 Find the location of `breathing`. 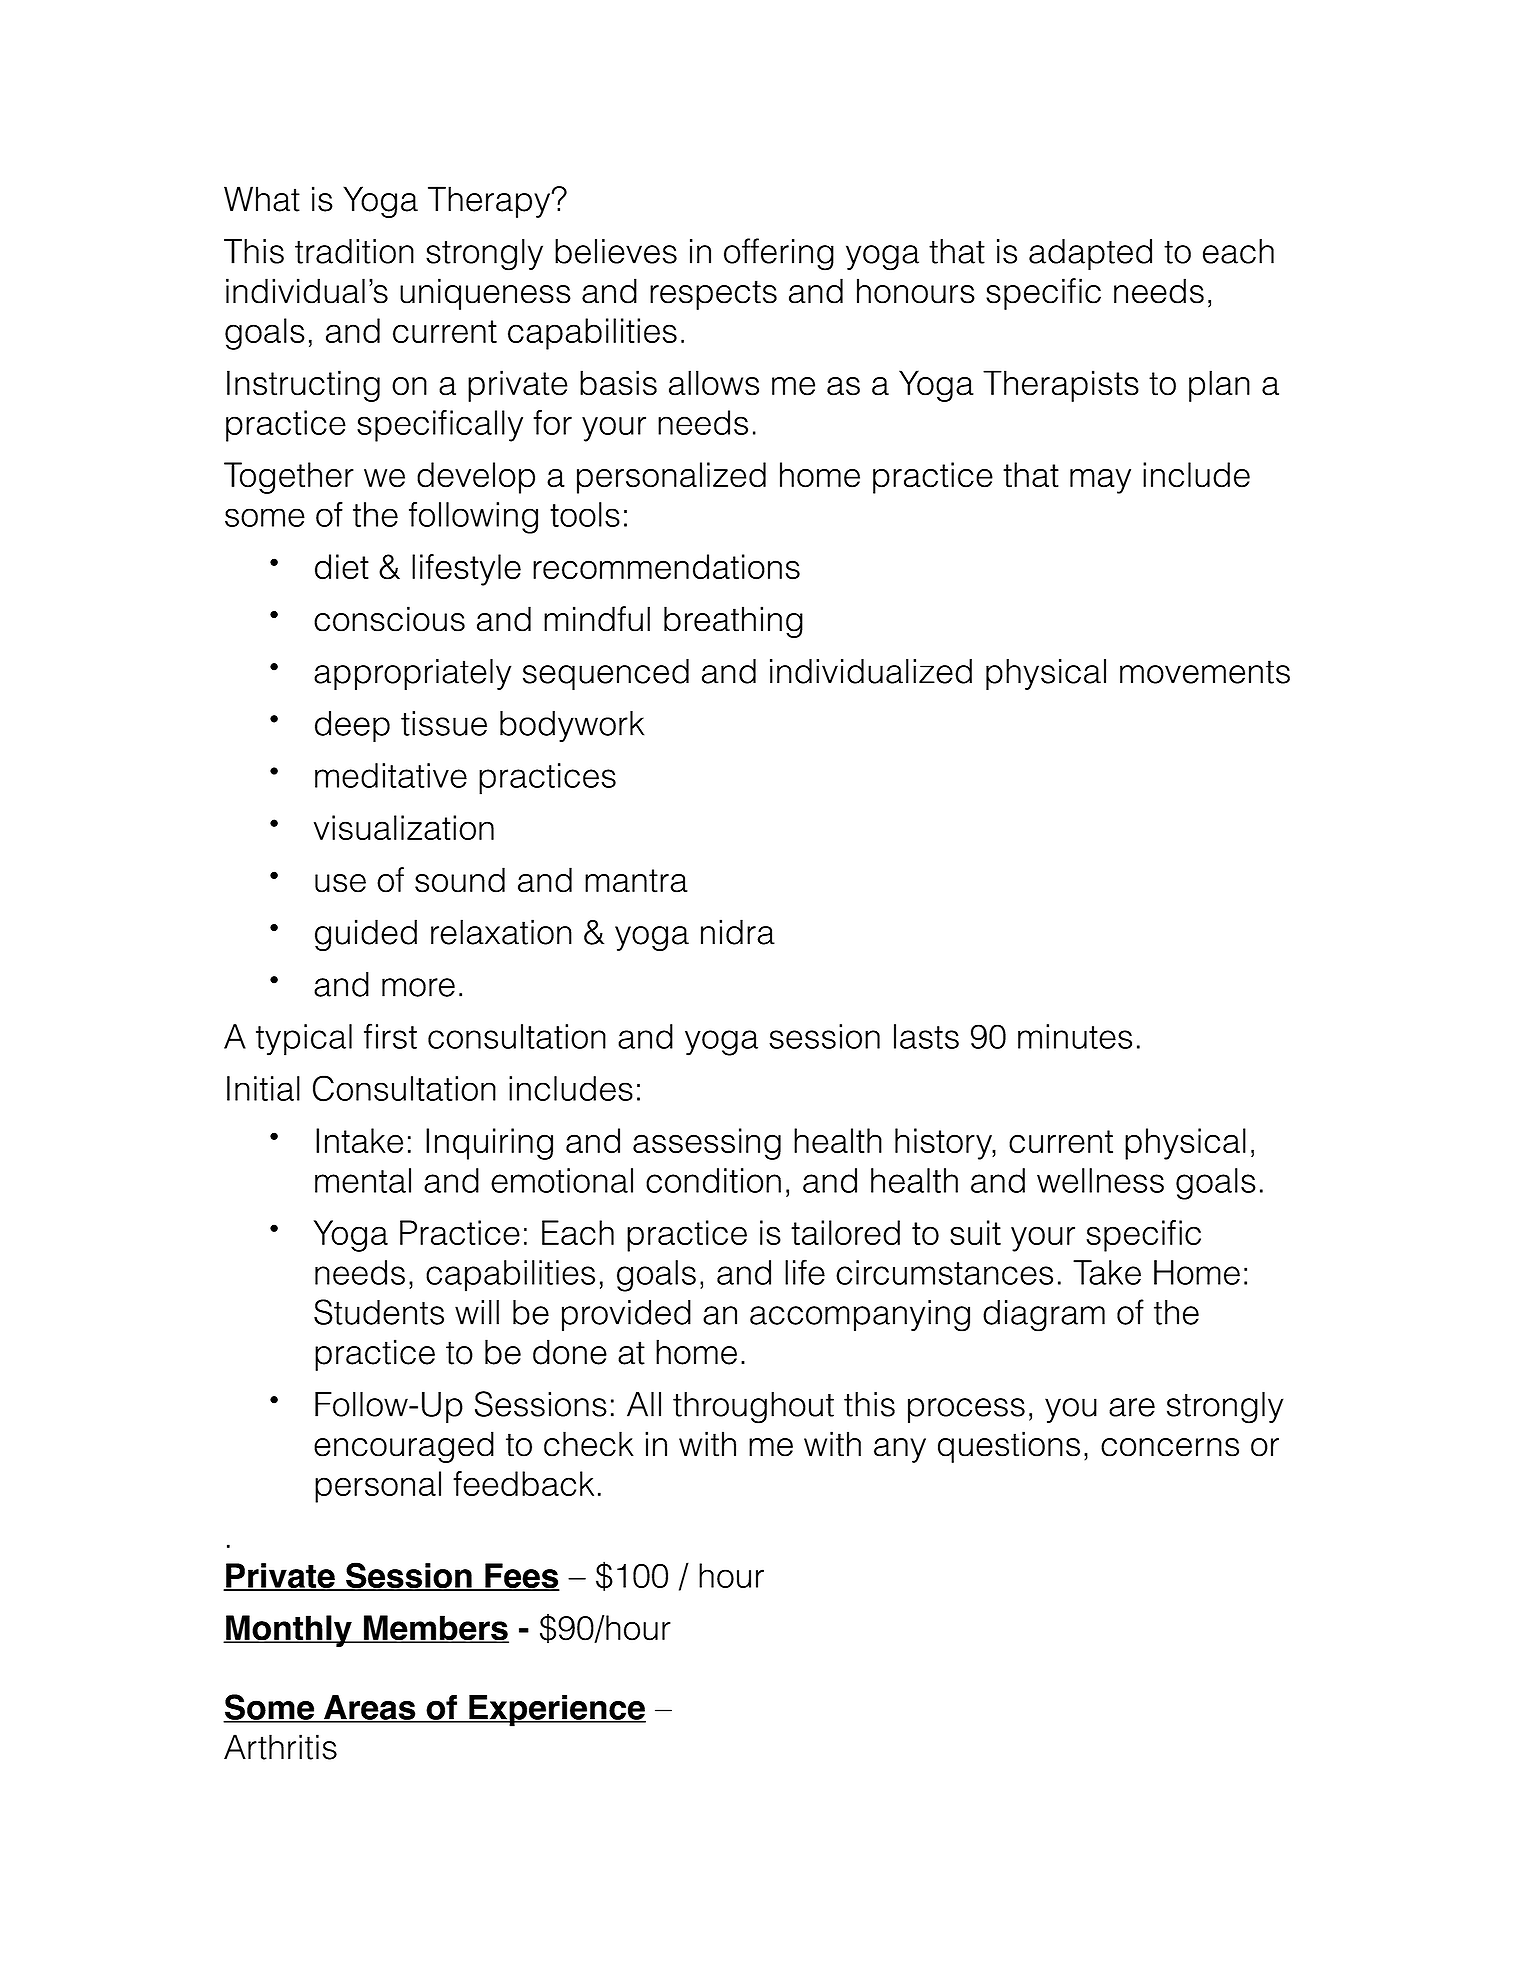

breathing is located at coordinates (733, 622).
